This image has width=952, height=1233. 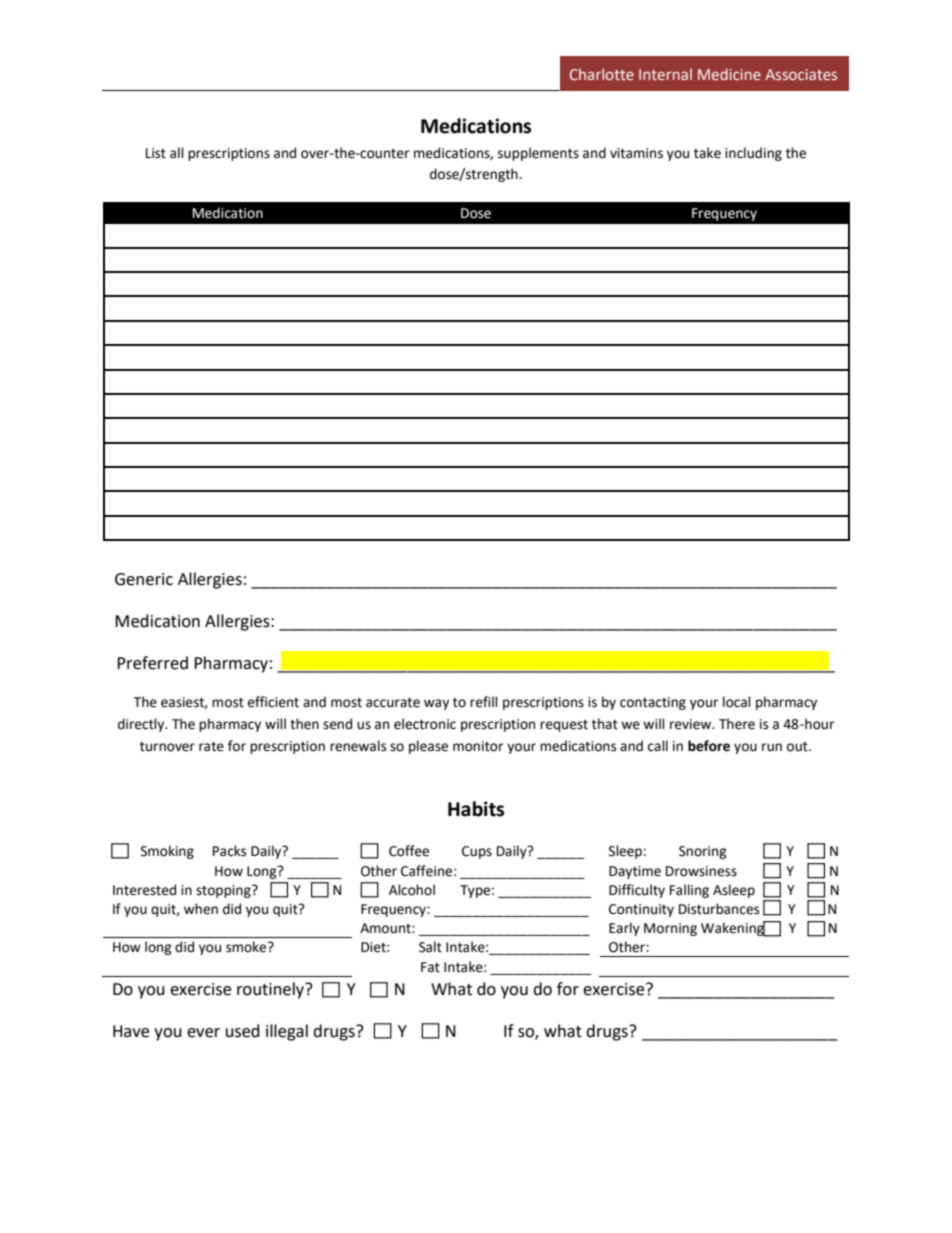 I want to click on Generic, so click(x=144, y=579).
